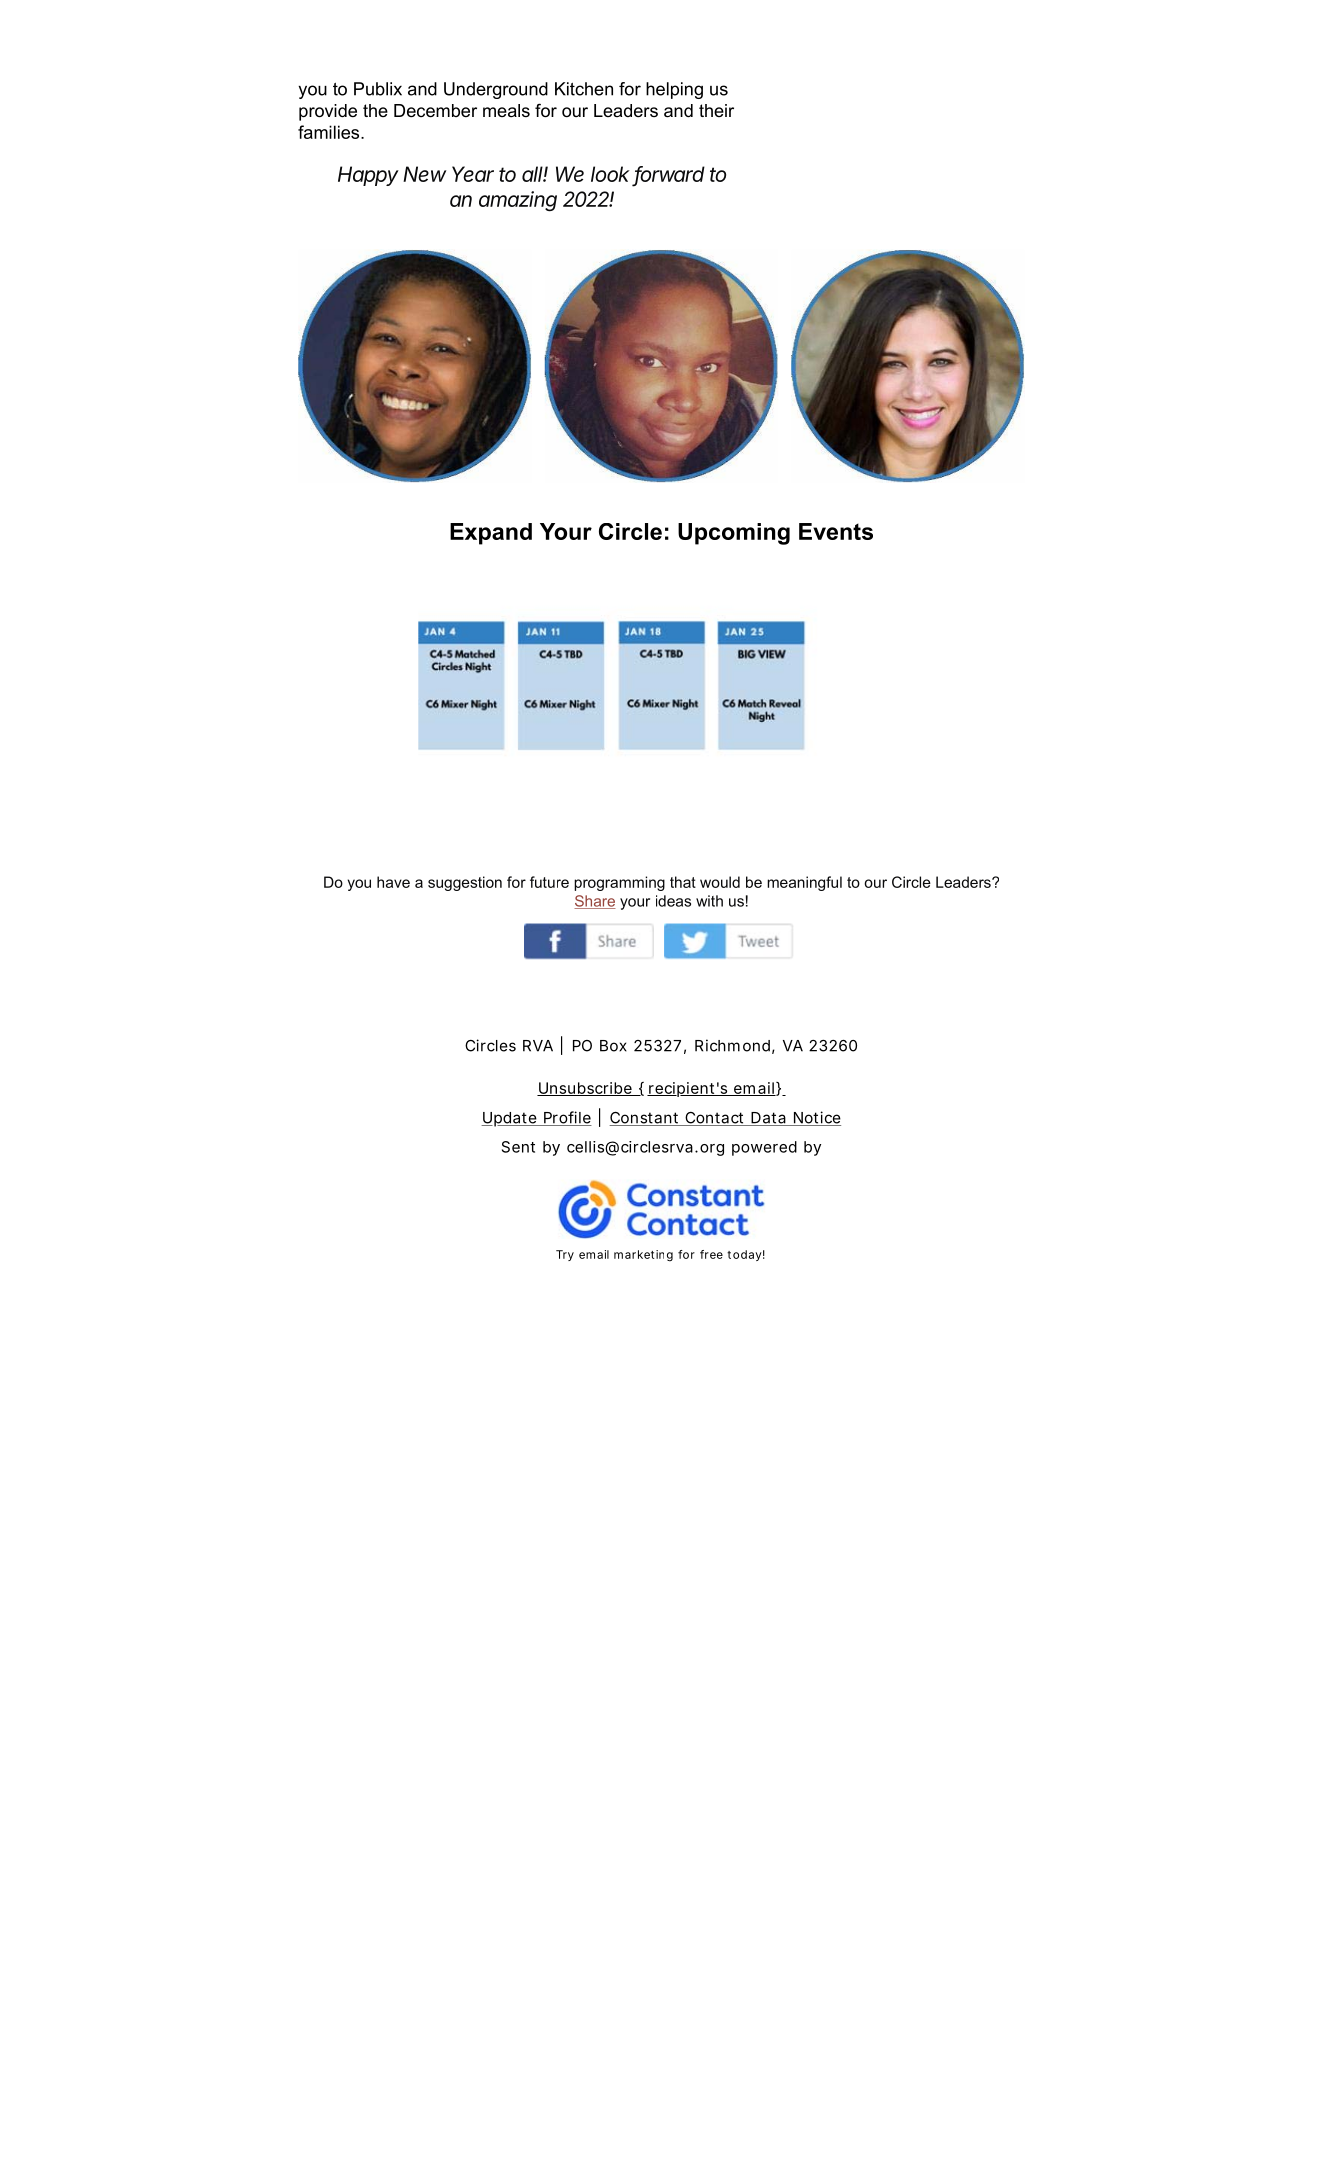 The height and width of the image is (2180, 1323). Describe the element at coordinates (491, 534) in the image. I see `Expand` at that location.
